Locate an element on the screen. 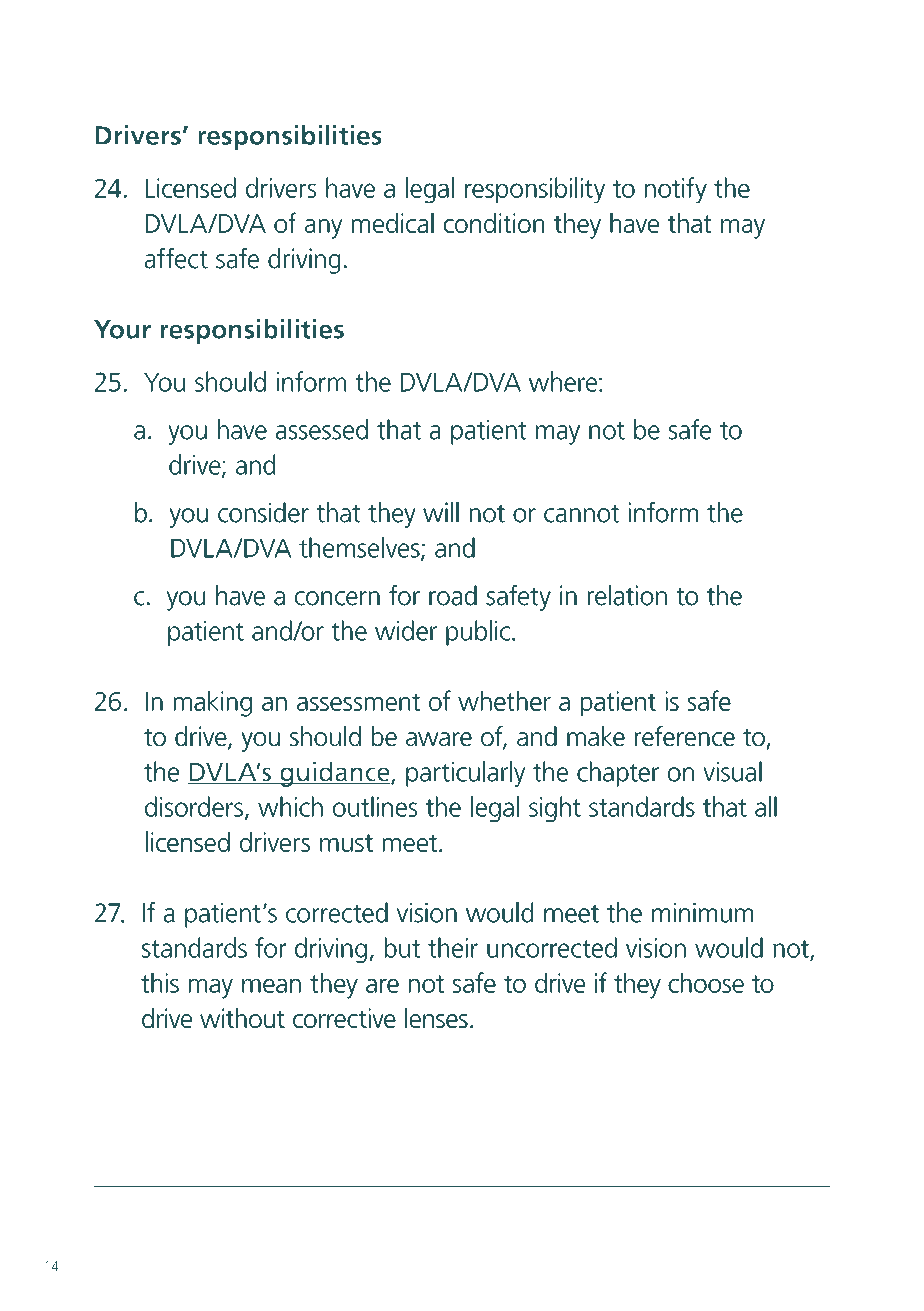  particularly is located at coordinates (465, 774).
